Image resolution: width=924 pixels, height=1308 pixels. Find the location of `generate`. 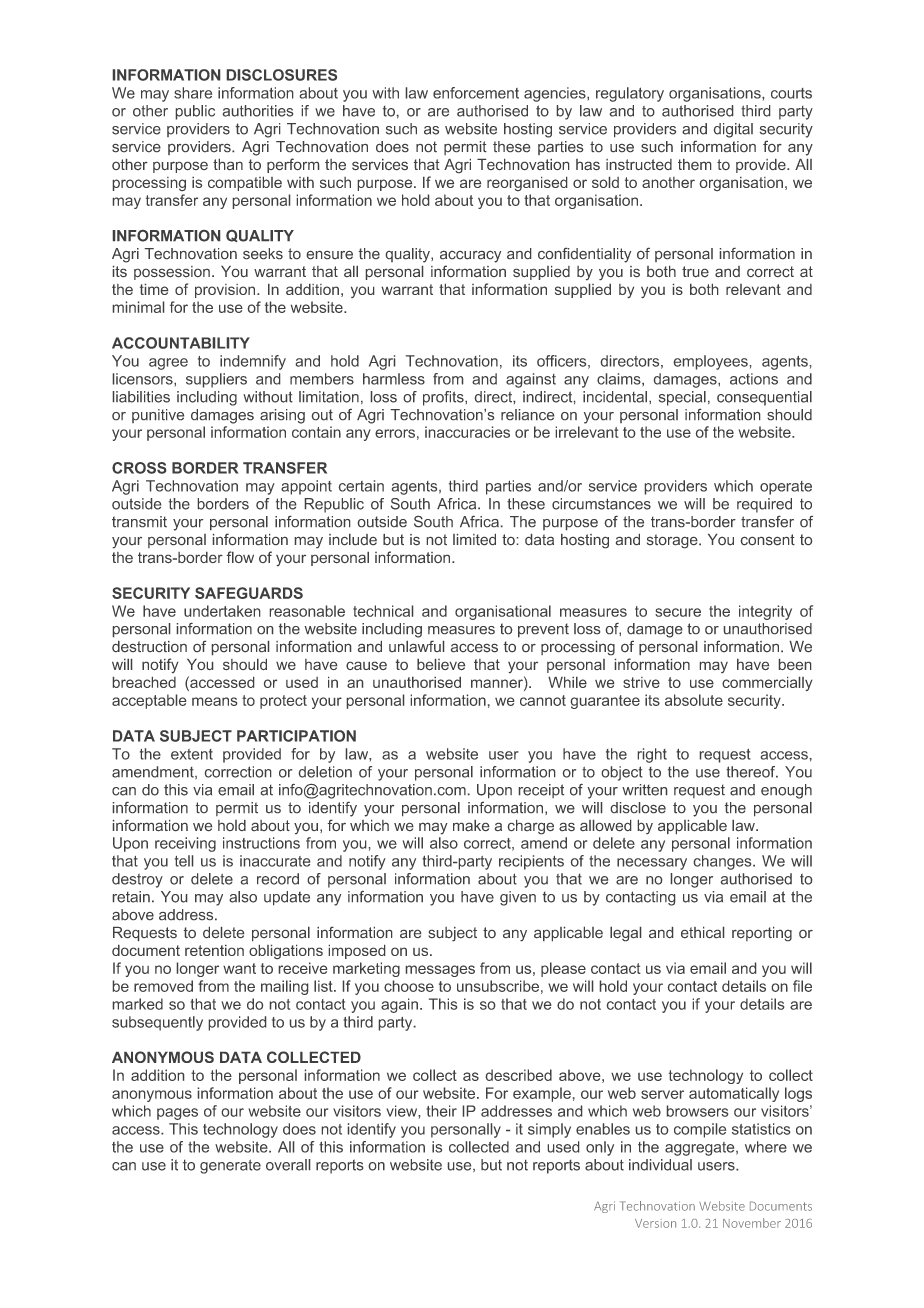

generate is located at coordinates (230, 1167).
